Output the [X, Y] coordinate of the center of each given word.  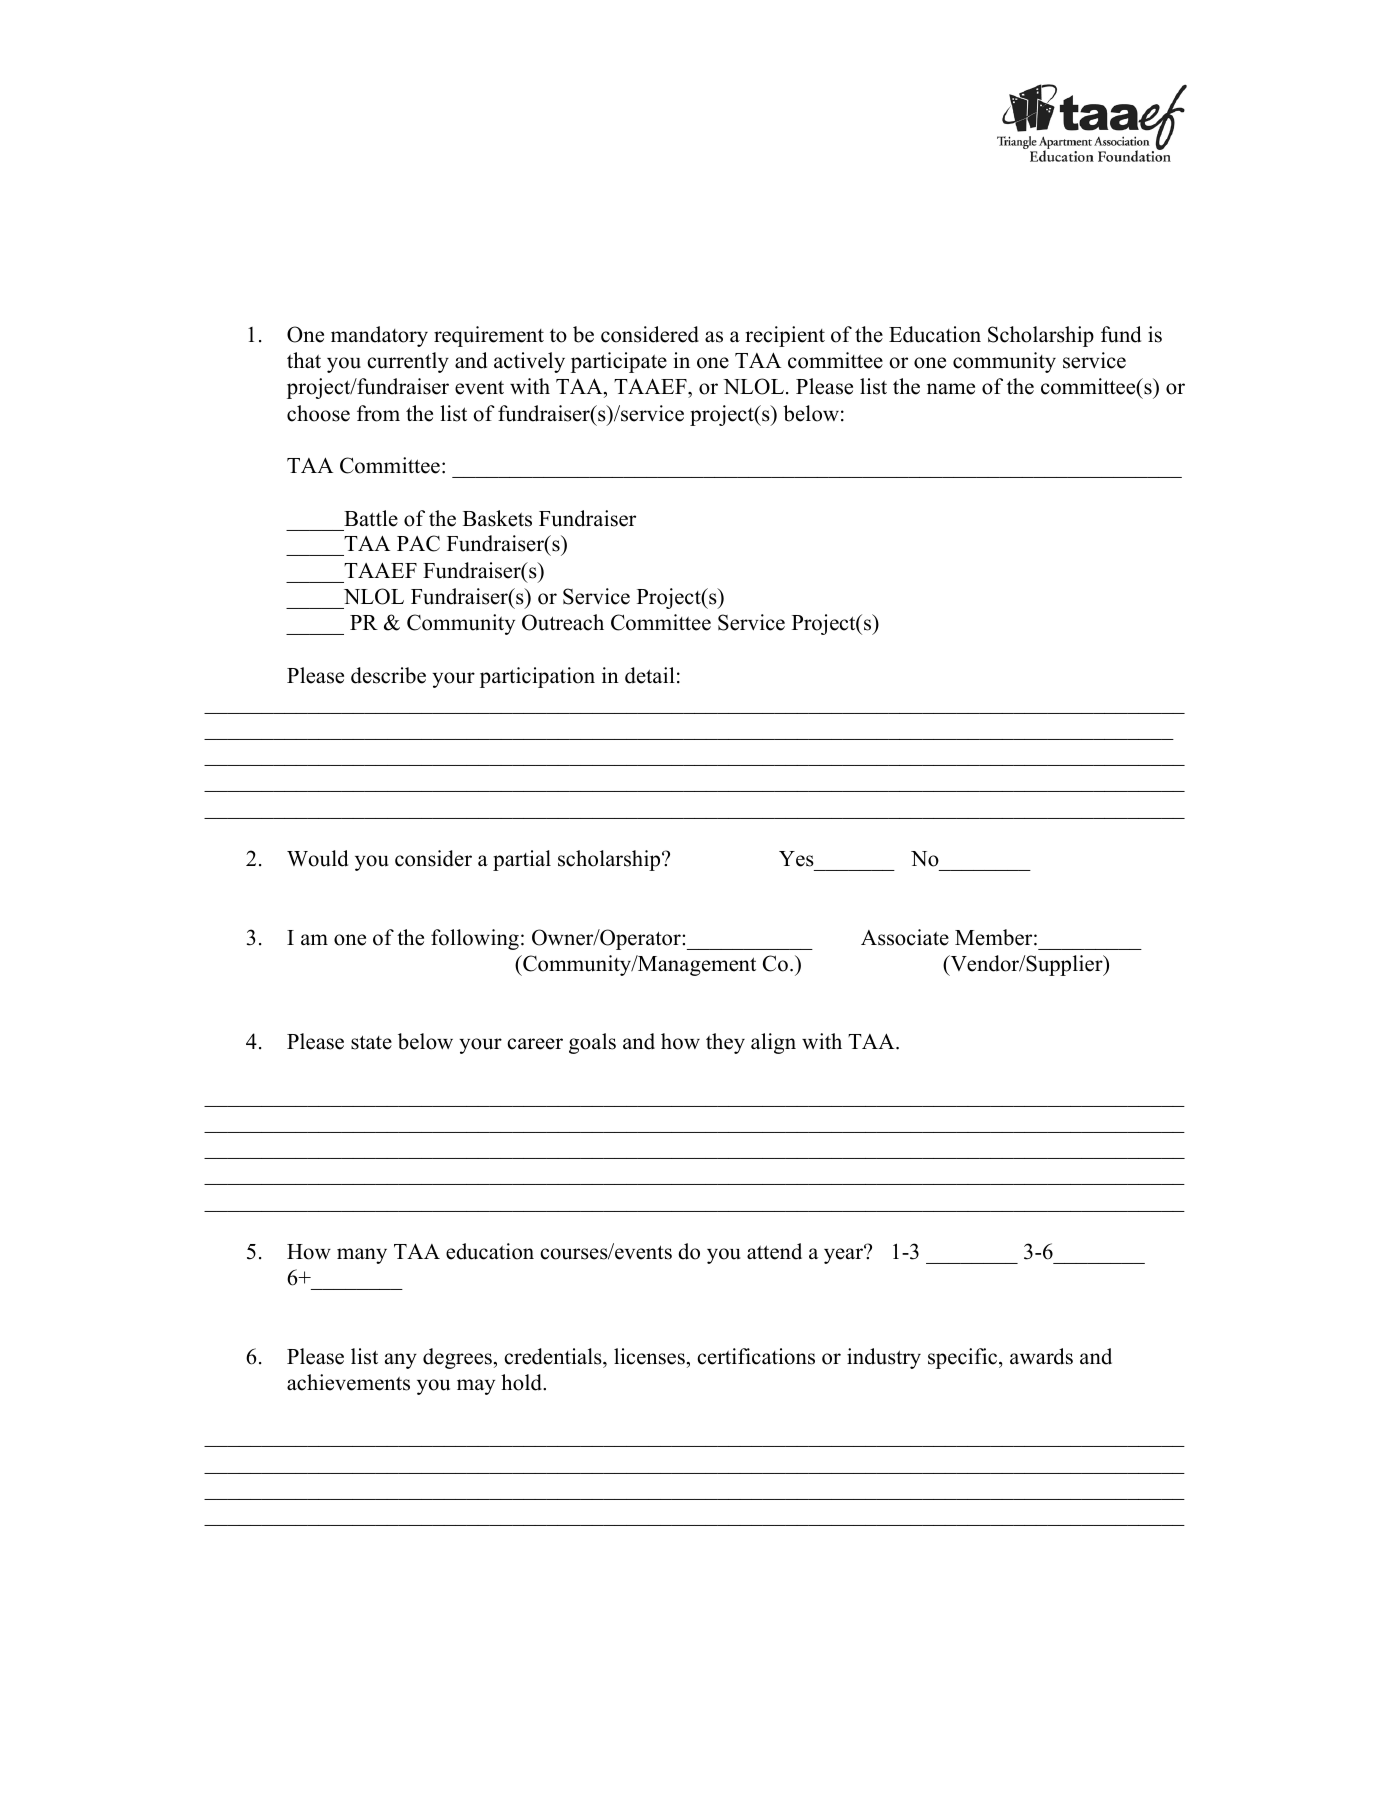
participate [619, 362]
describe [388, 675]
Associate [905, 937]
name [951, 389]
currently [408, 362]
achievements [348, 1382]
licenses [649, 1356]
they [725, 1043]
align [773, 1043]
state [371, 1042]
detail [650, 675]
